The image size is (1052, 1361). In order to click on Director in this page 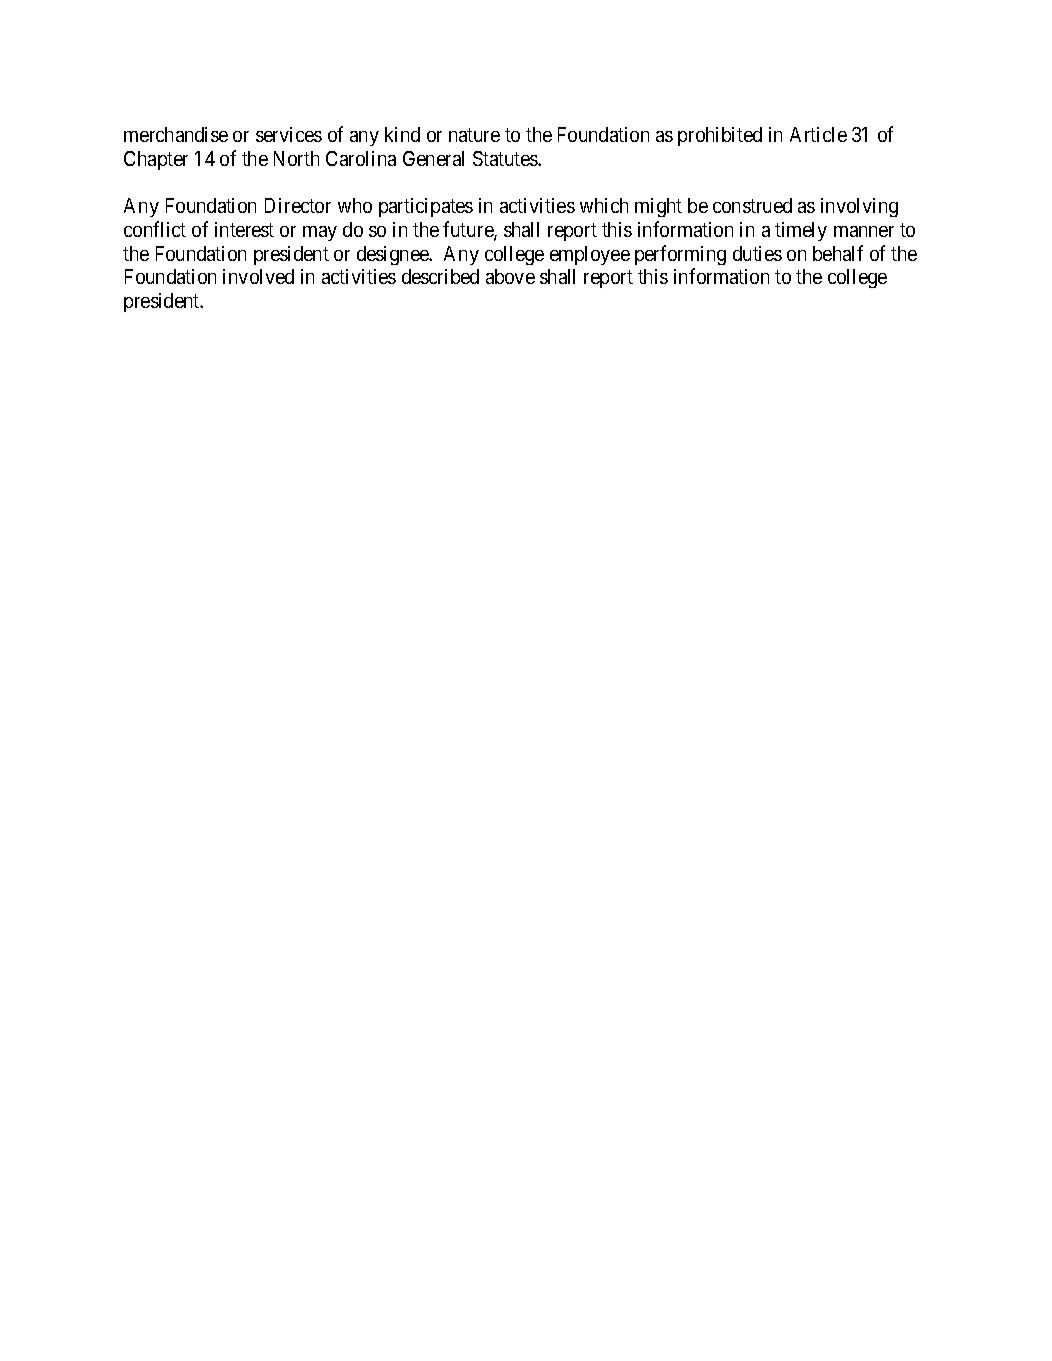, I will do `click(298, 205)`.
